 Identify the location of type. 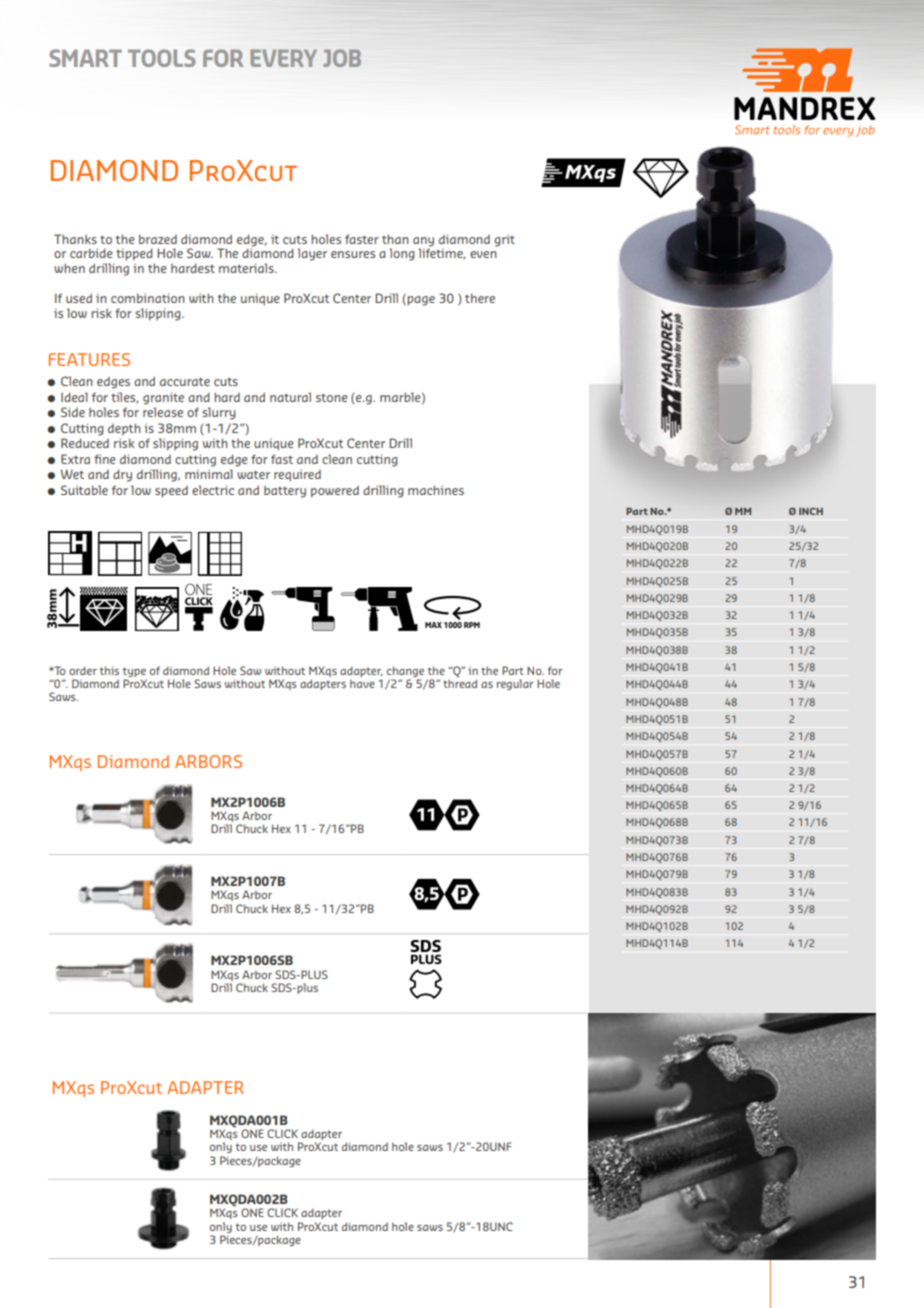
(134, 672).
